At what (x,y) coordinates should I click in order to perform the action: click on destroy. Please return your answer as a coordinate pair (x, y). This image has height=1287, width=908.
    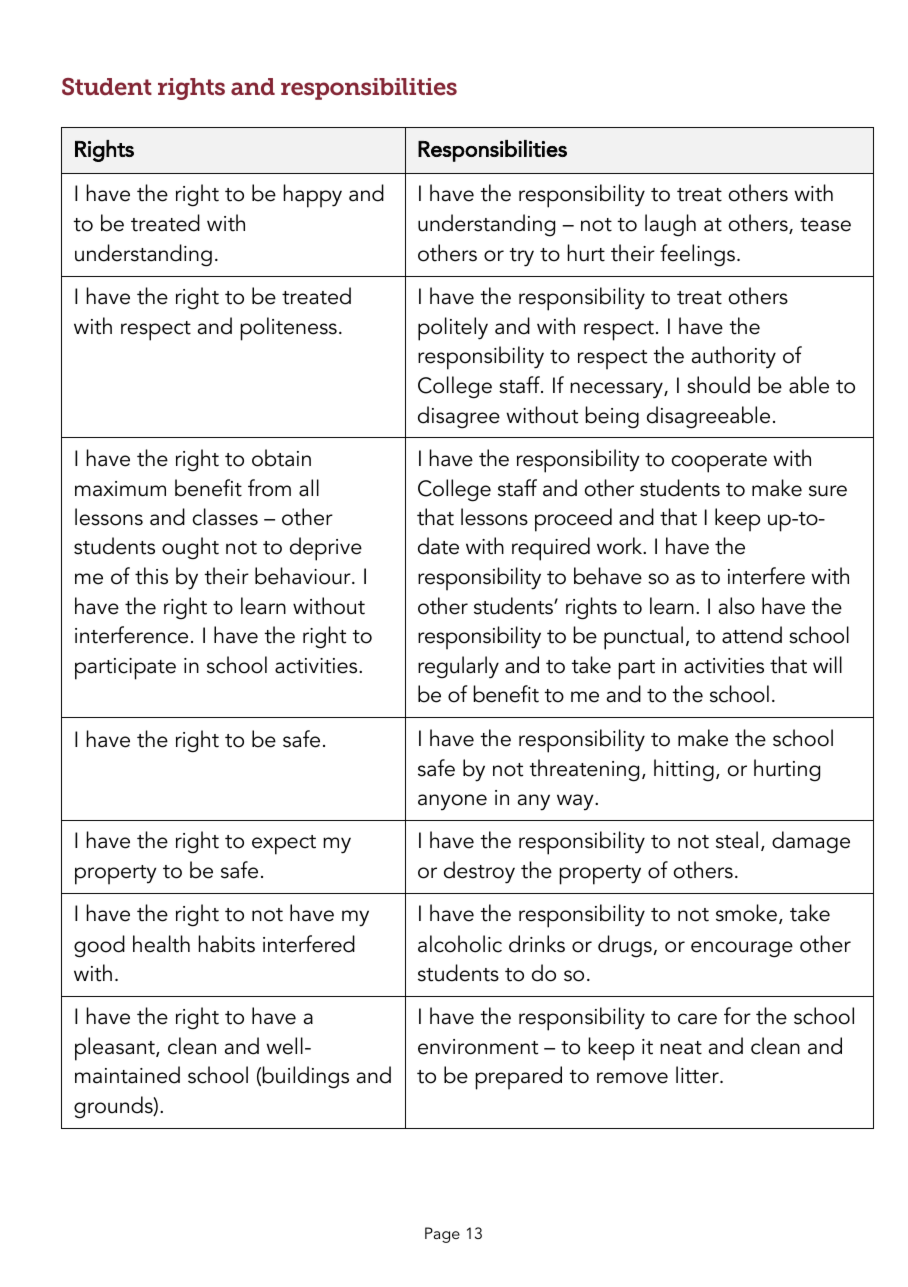
    Looking at the image, I should click on (479, 872).
